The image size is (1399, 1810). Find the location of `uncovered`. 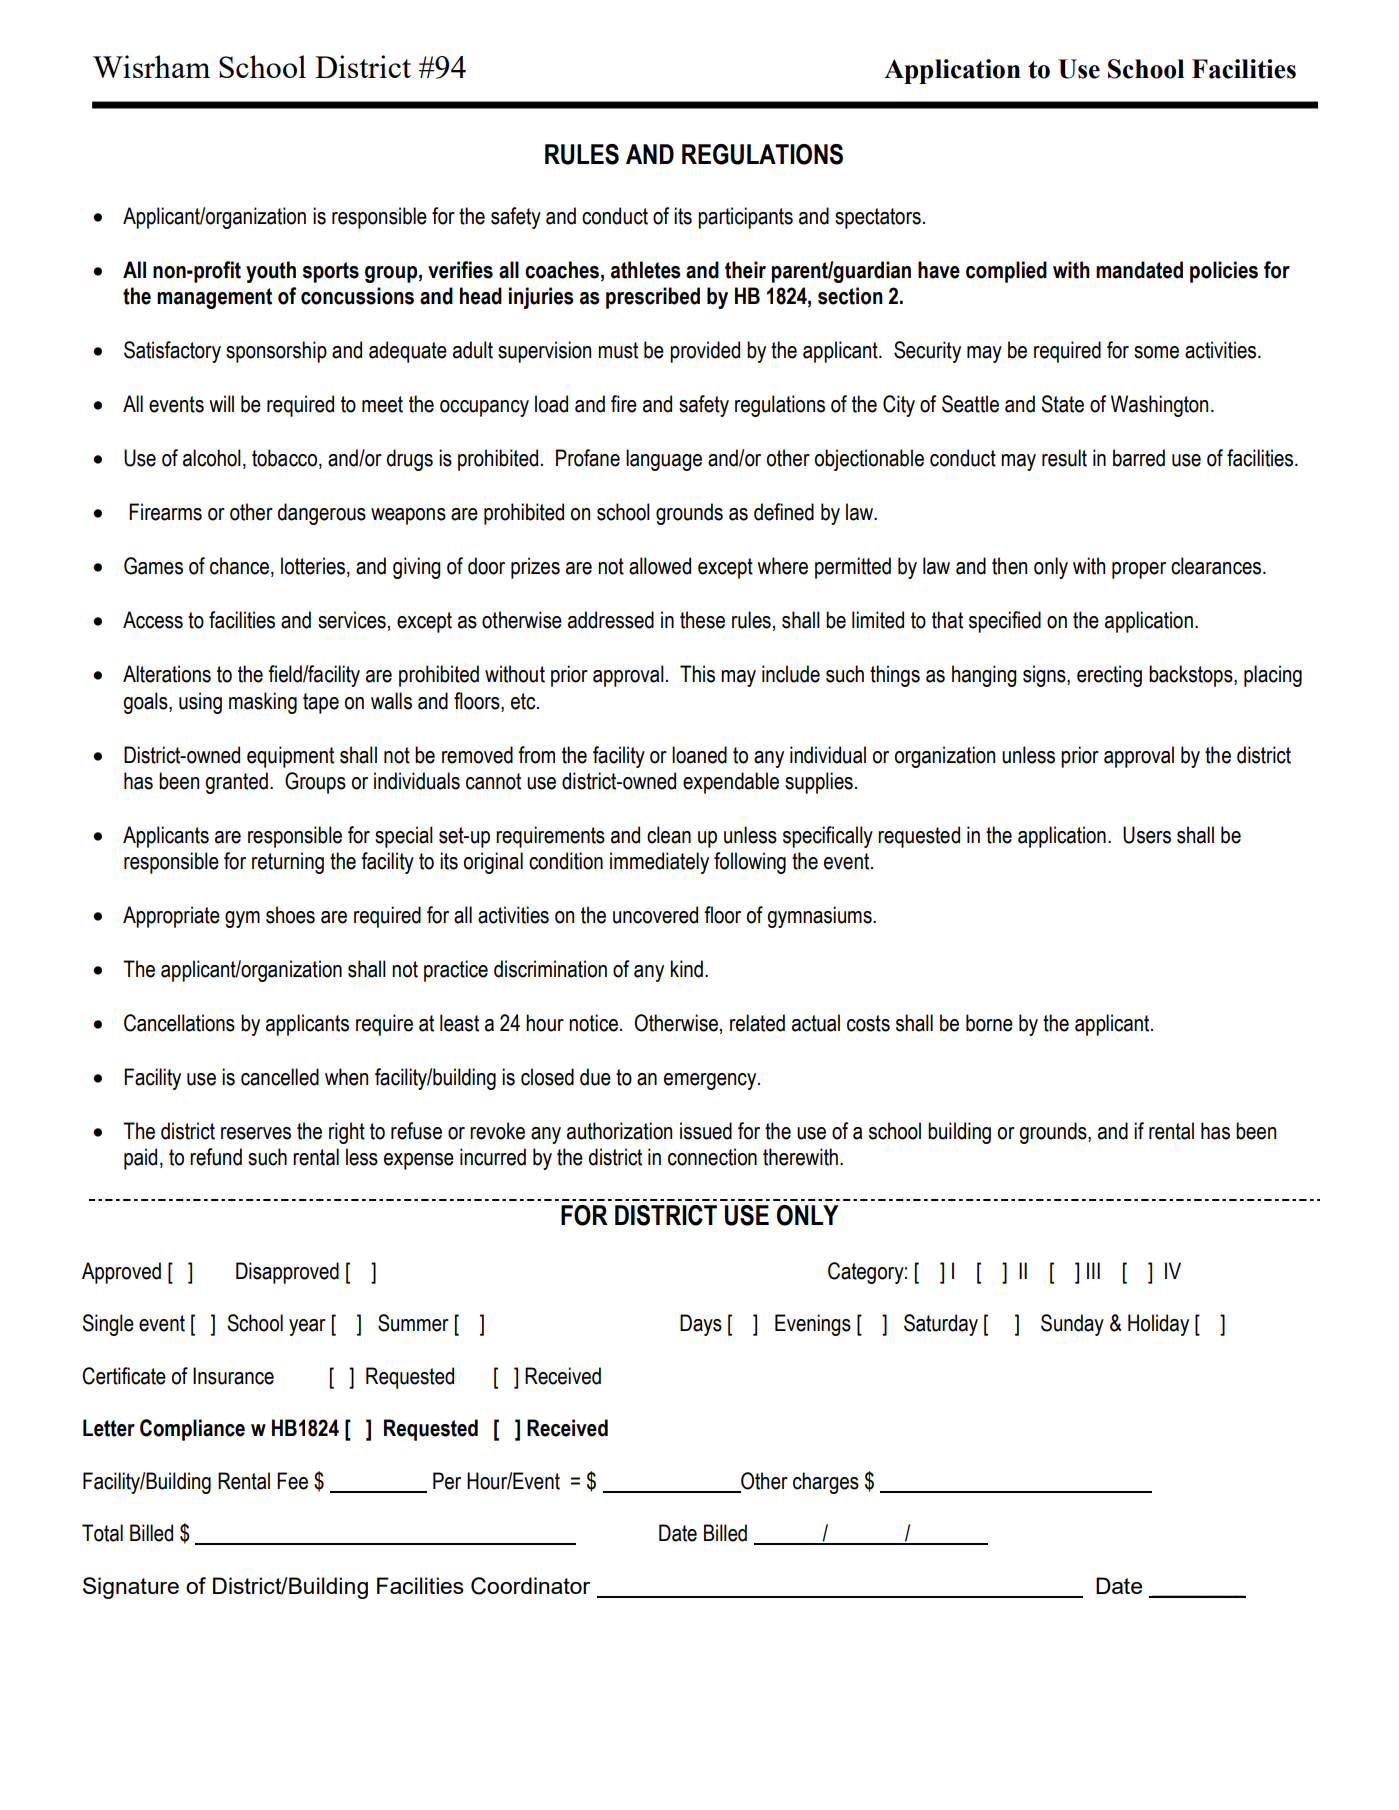

uncovered is located at coordinates (655, 915).
